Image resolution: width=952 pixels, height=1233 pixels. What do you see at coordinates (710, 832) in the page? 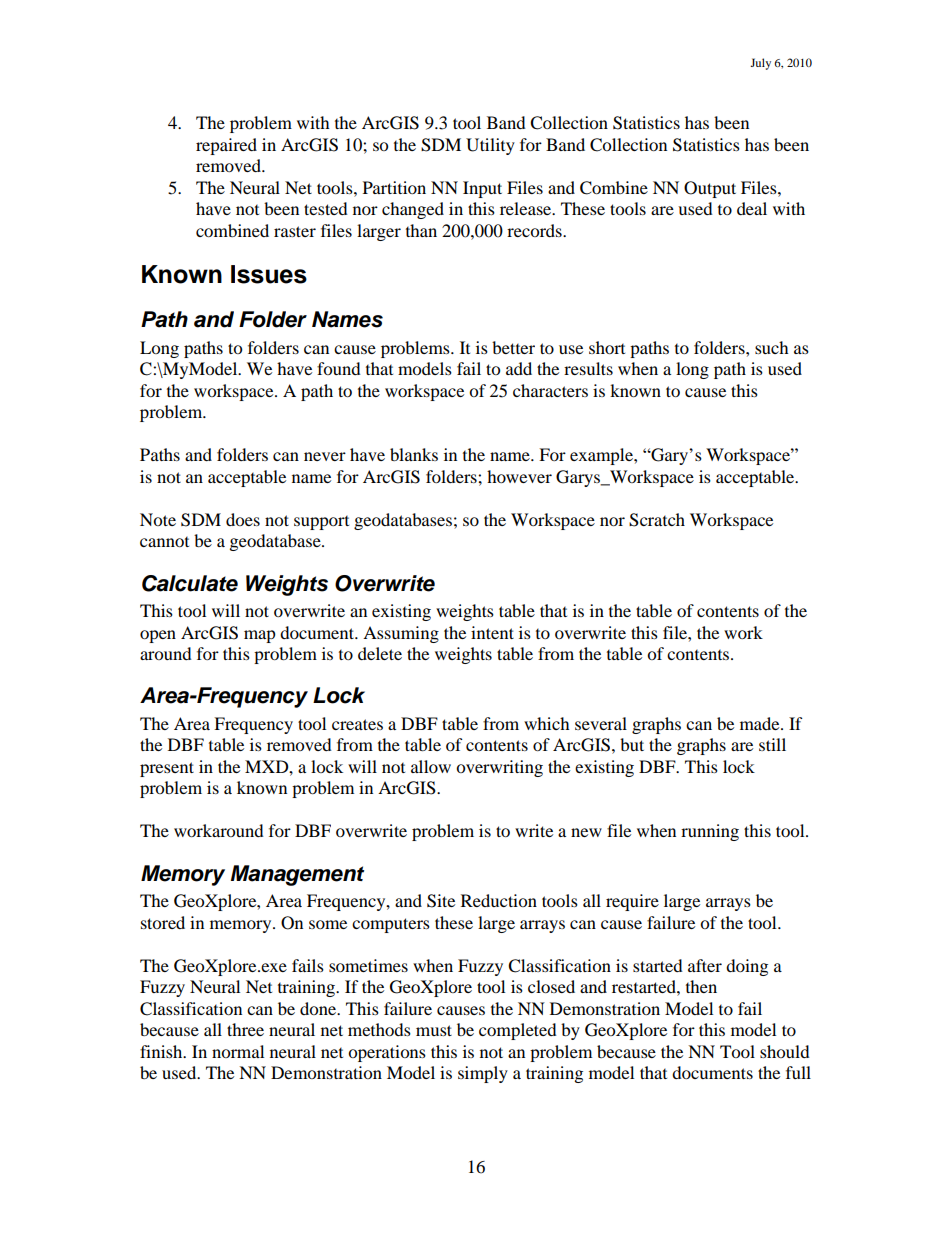
I see `running` at bounding box center [710, 832].
